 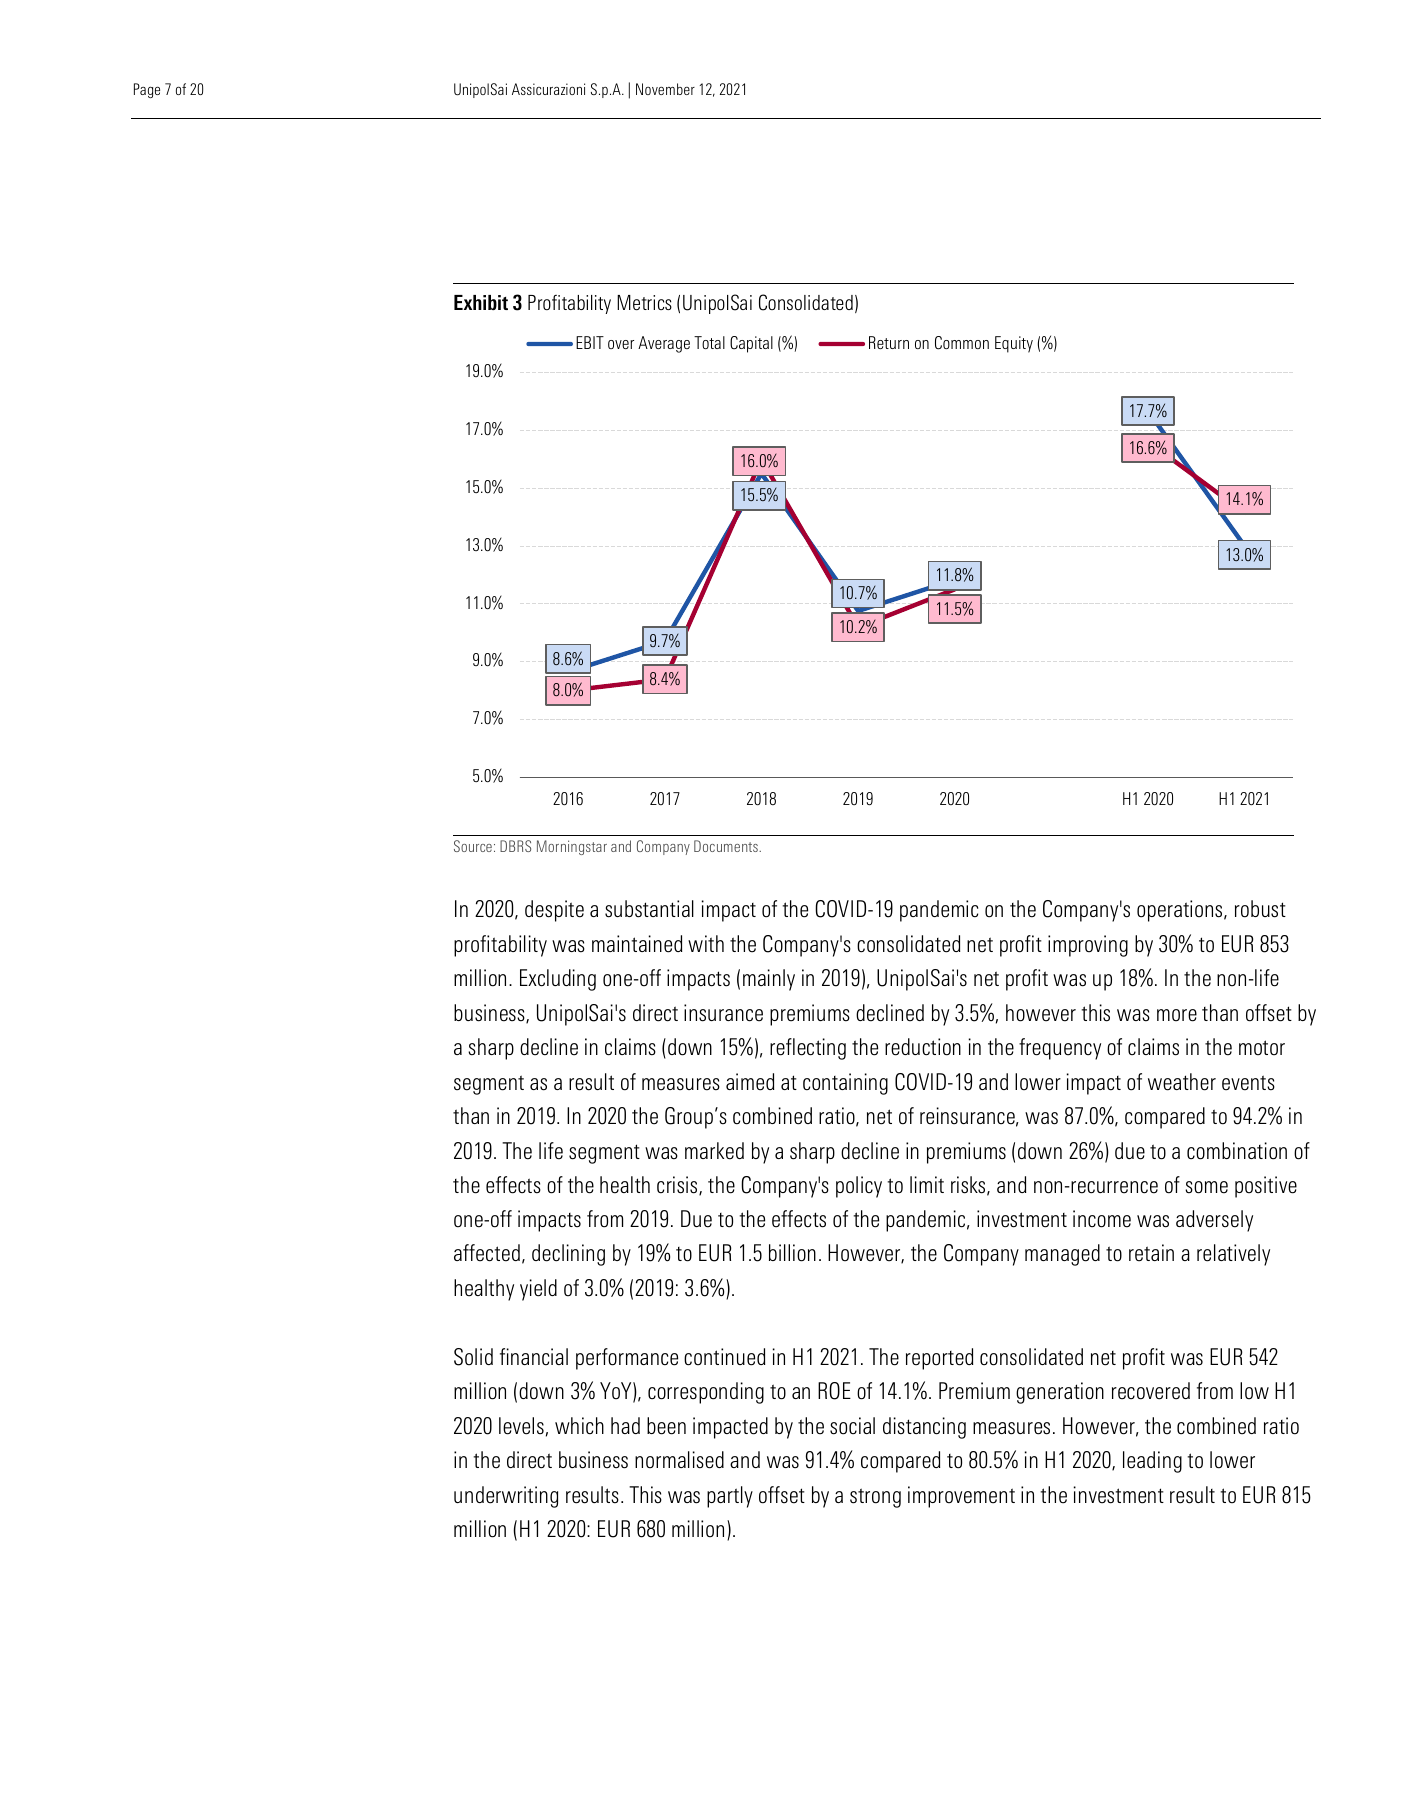 What do you see at coordinates (1014, 344) in the screenshot?
I see `Equity` at bounding box center [1014, 344].
